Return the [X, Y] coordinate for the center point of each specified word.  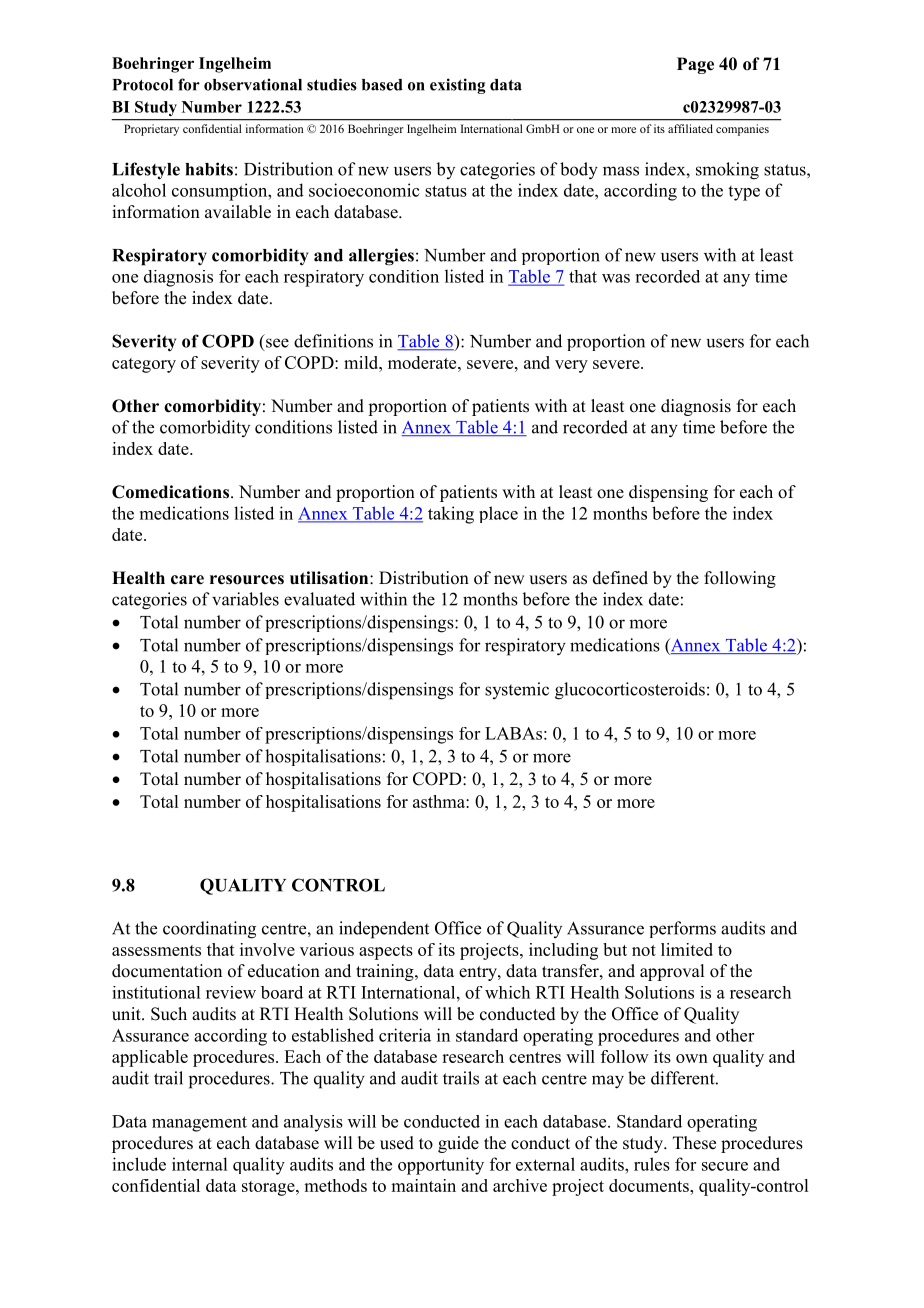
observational [253, 84]
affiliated [690, 128]
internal [199, 1164]
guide [458, 1144]
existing [458, 86]
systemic [517, 690]
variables [245, 599]
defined [620, 578]
